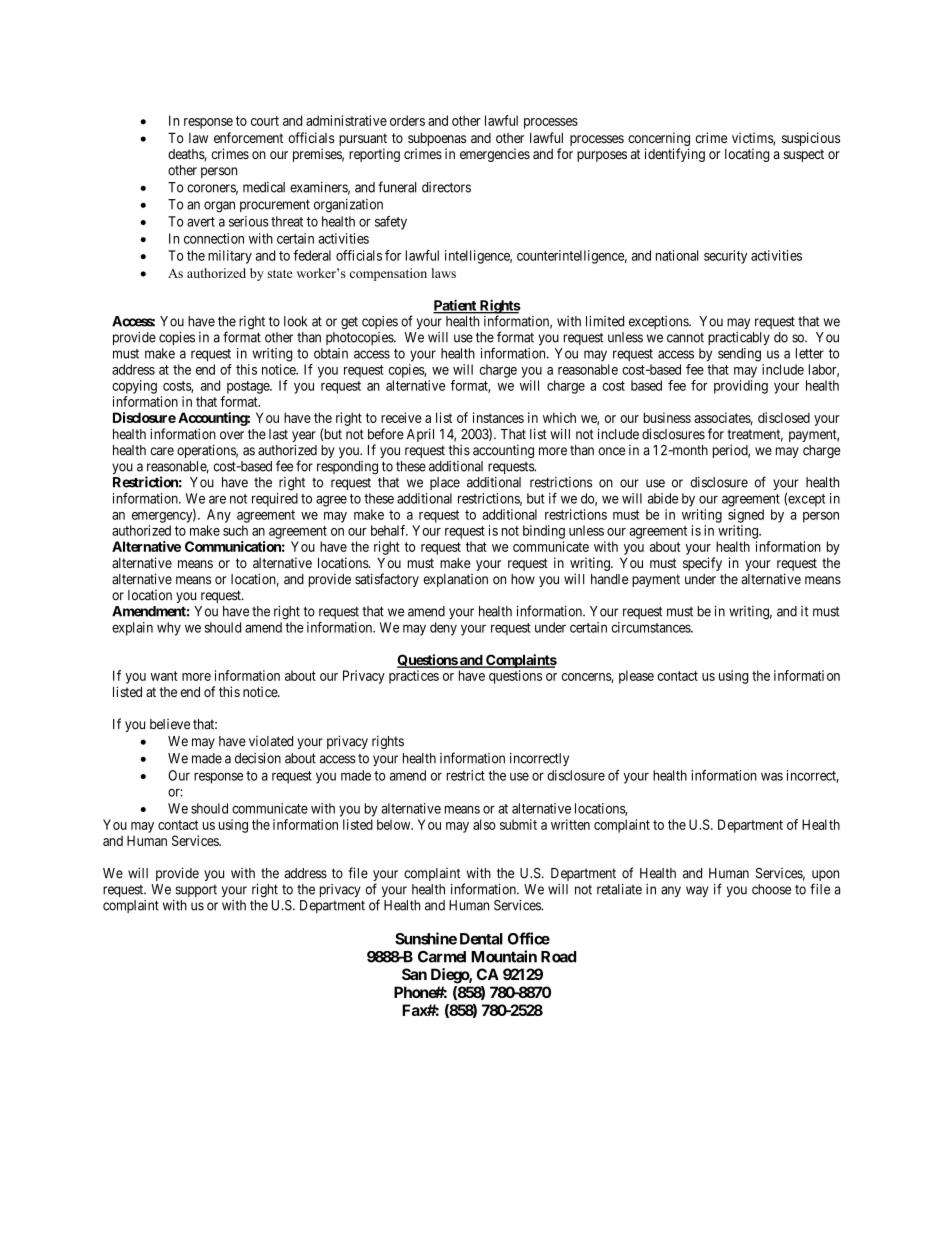 The width and height of the document is (952, 1233). I want to click on such, so click(235, 530).
